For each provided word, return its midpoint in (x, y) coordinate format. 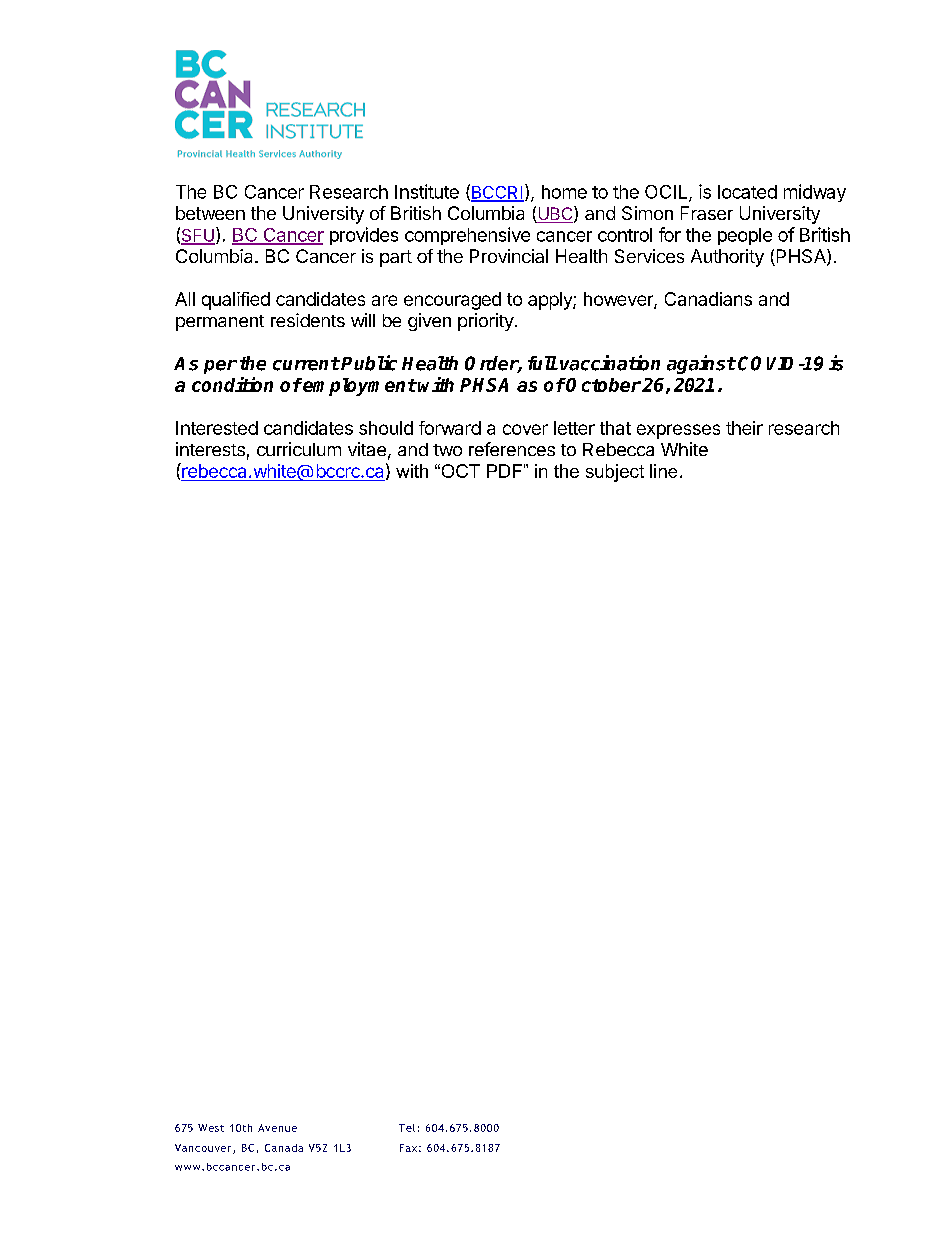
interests (210, 449)
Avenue (277, 1128)
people (745, 236)
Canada (284, 1148)
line (663, 471)
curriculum (299, 449)
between (210, 213)
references (512, 449)
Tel (407, 1128)
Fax (408, 1148)
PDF (504, 471)
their (744, 428)
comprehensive (467, 236)
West (211, 1128)
